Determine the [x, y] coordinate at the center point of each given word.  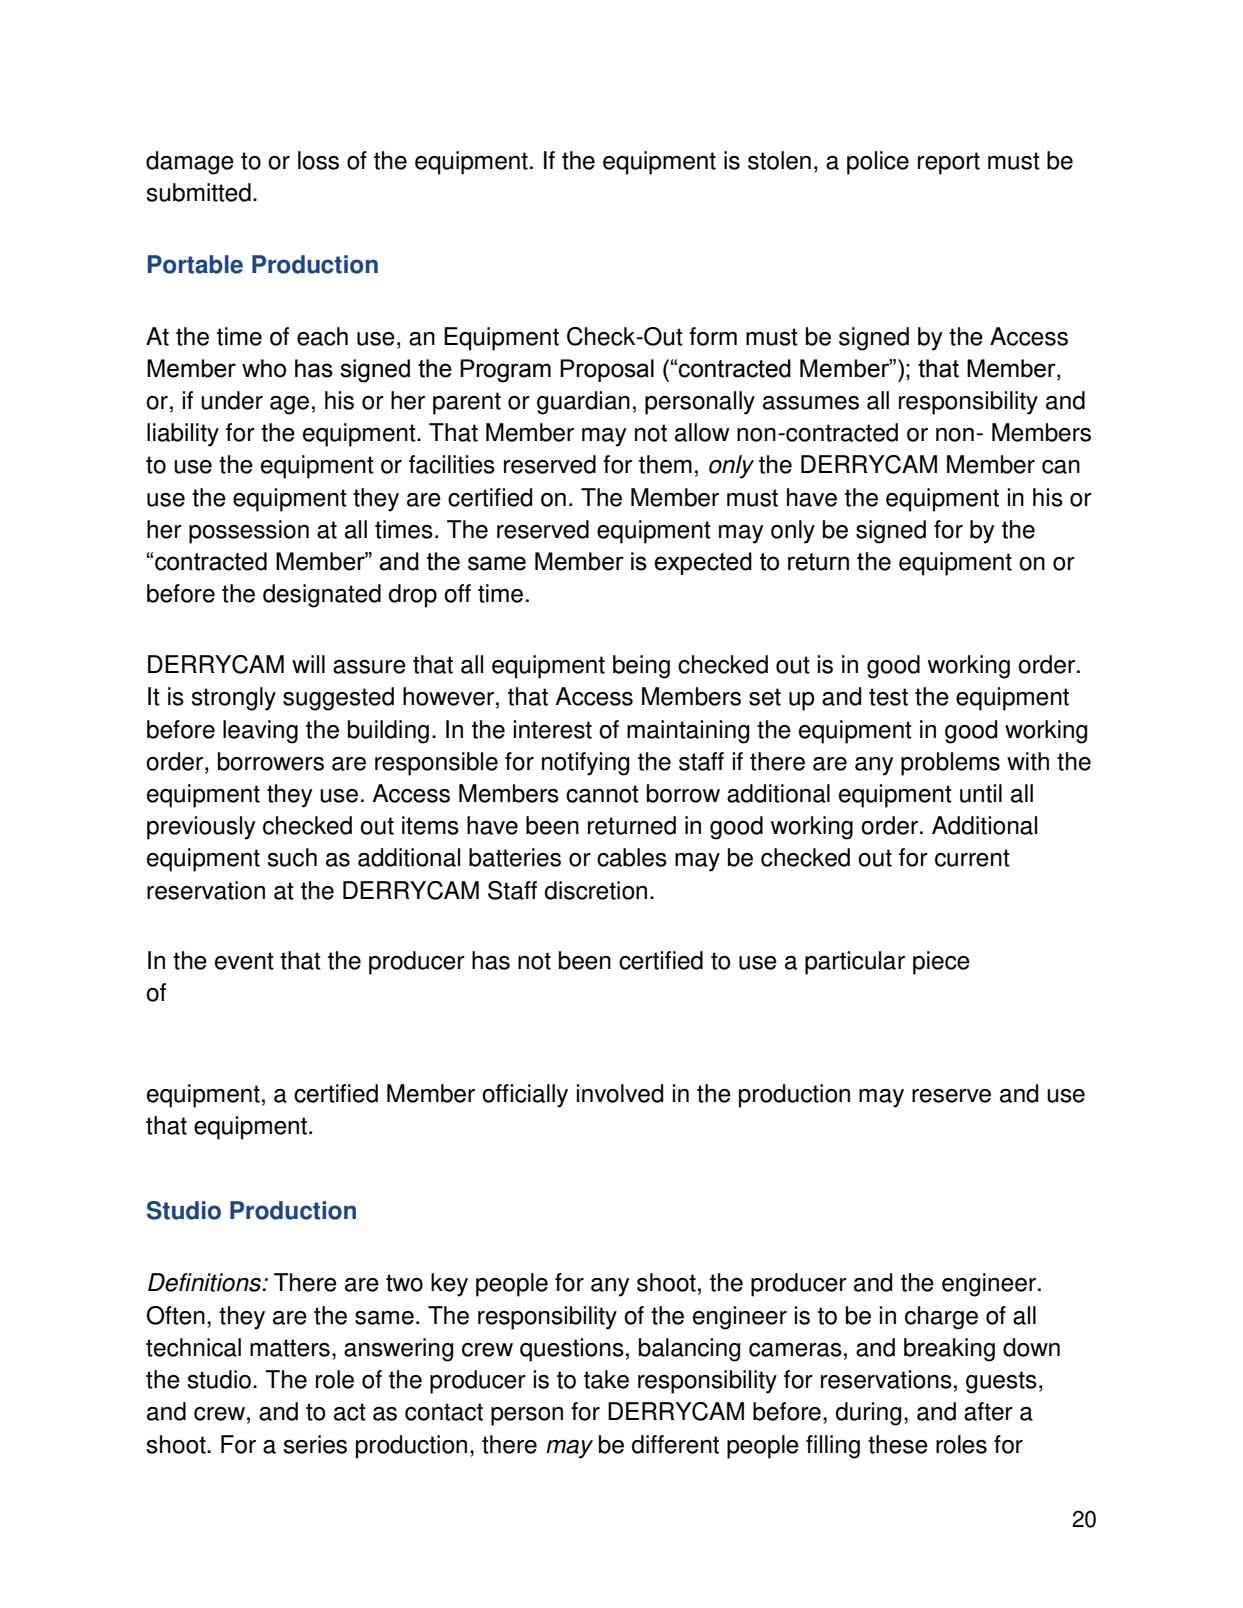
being [641, 667]
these [898, 1444]
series [315, 1444]
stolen [779, 160]
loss [318, 160]
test [888, 697]
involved [620, 1093]
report [949, 163]
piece [941, 963]
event [244, 961]
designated [322, 596]
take [606, 1379]
